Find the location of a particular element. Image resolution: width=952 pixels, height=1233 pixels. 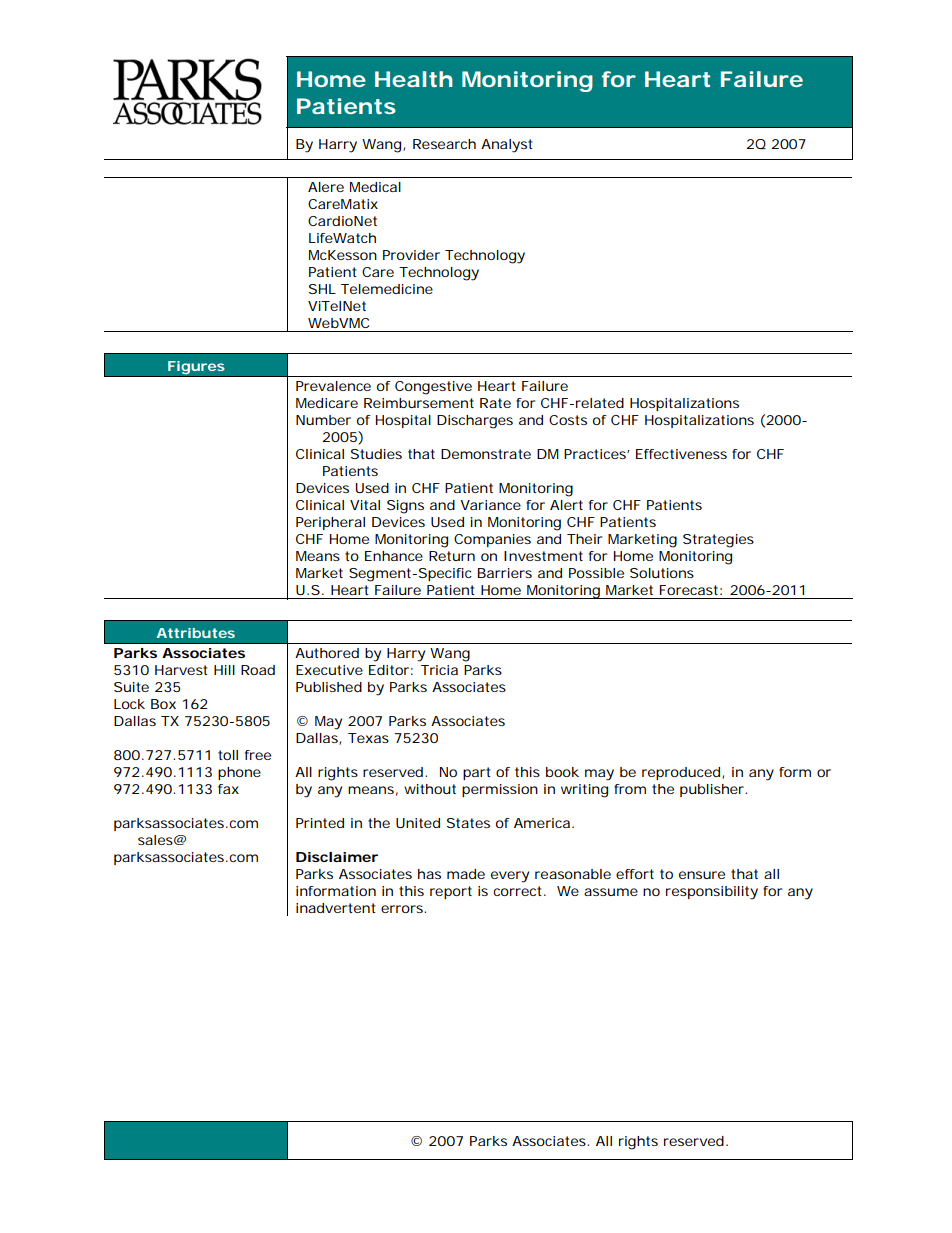

inadvertent is located at coordinates (336, 908).
